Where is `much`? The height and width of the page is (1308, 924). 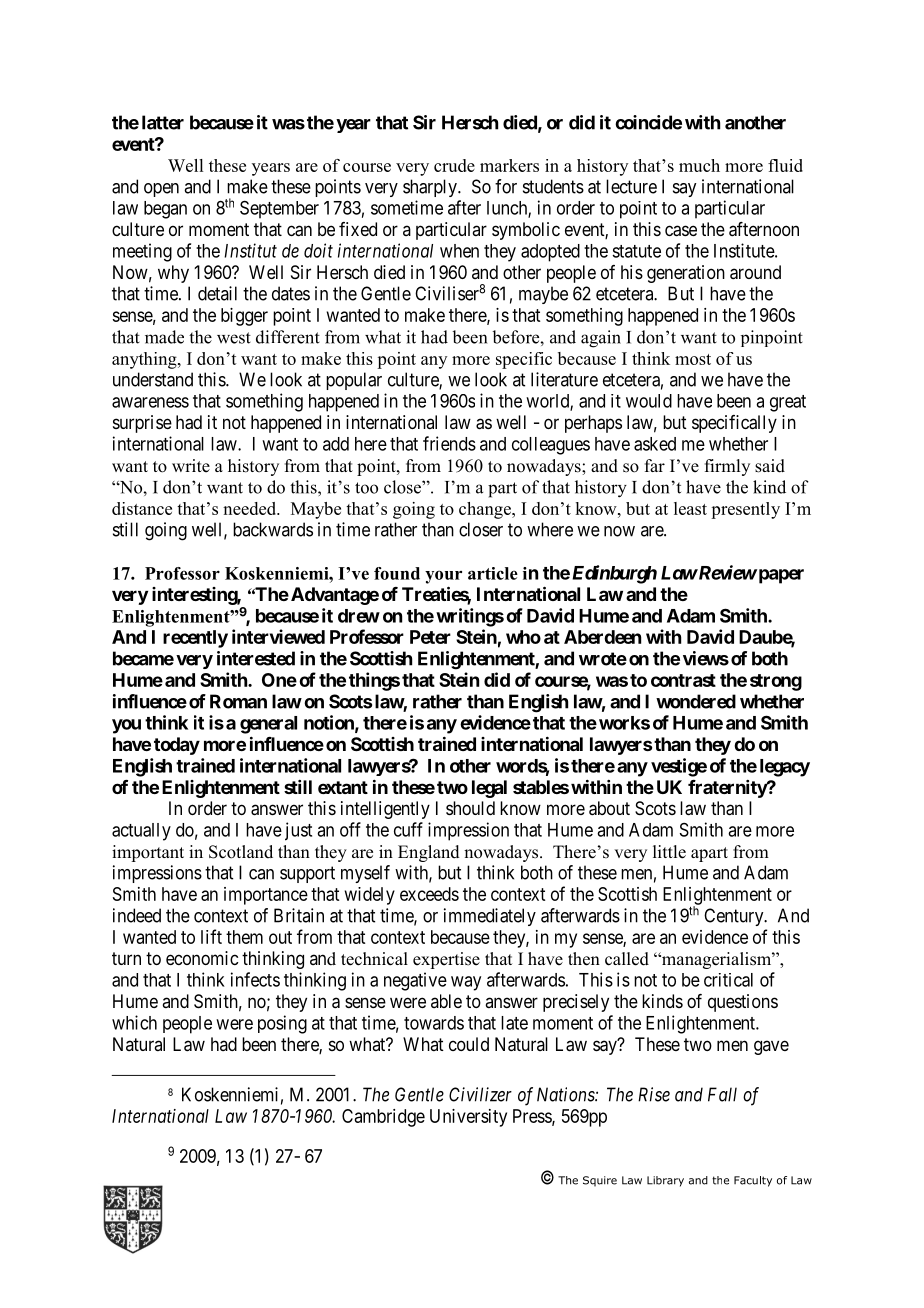
much is located at coordinates (699, 165).
